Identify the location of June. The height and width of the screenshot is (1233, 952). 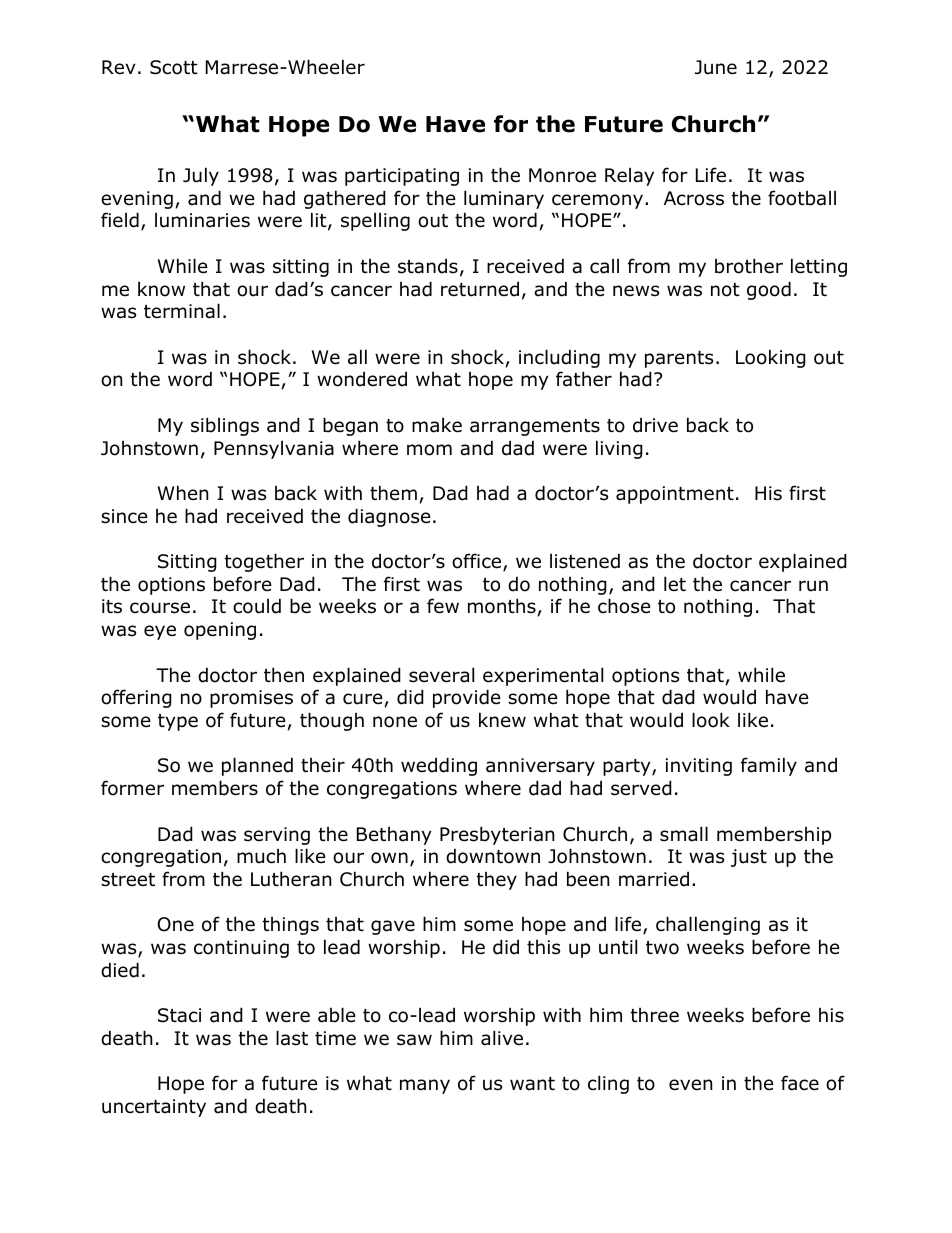
(716, 67).
